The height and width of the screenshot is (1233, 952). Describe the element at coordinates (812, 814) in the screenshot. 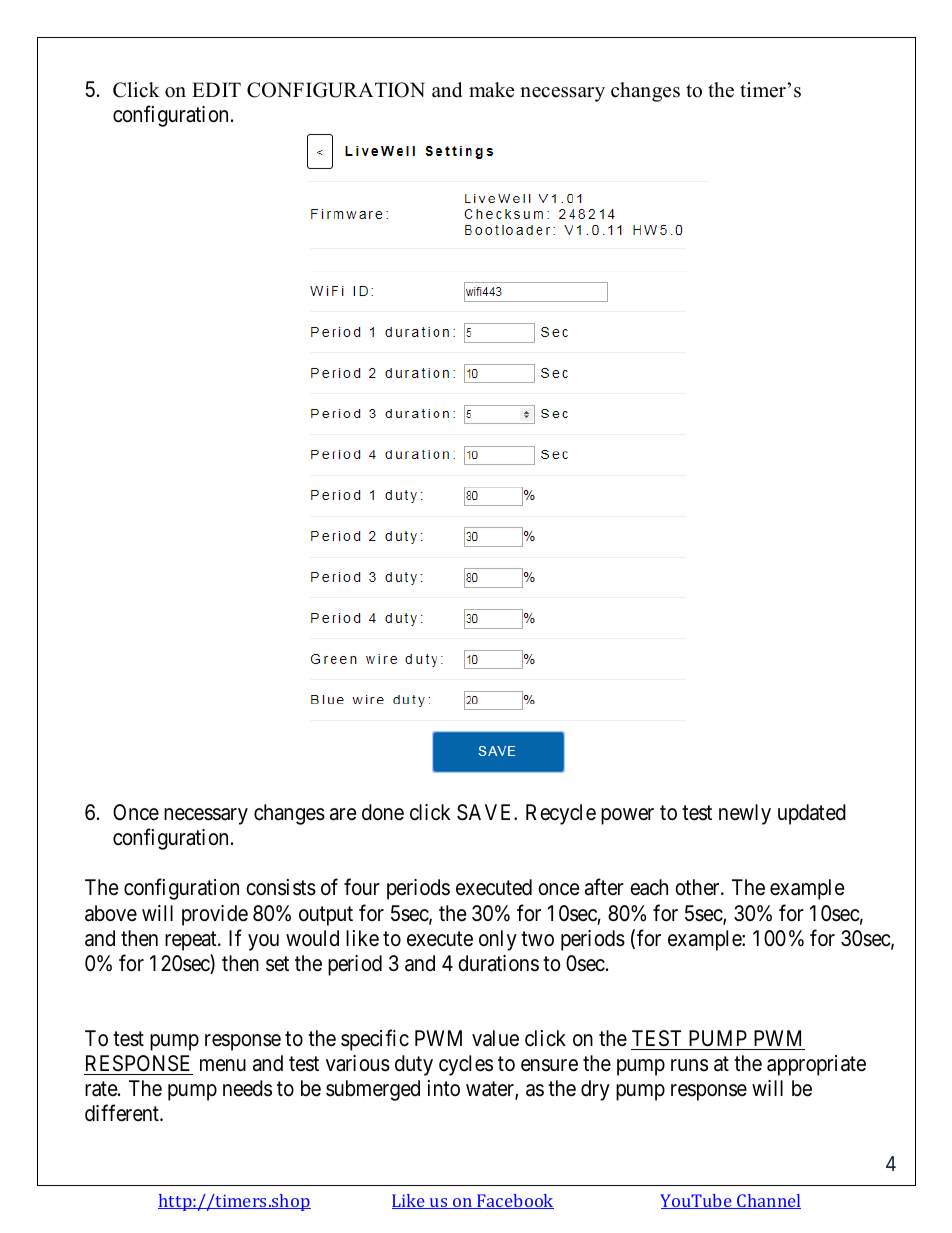

I see `updated` at that location.
